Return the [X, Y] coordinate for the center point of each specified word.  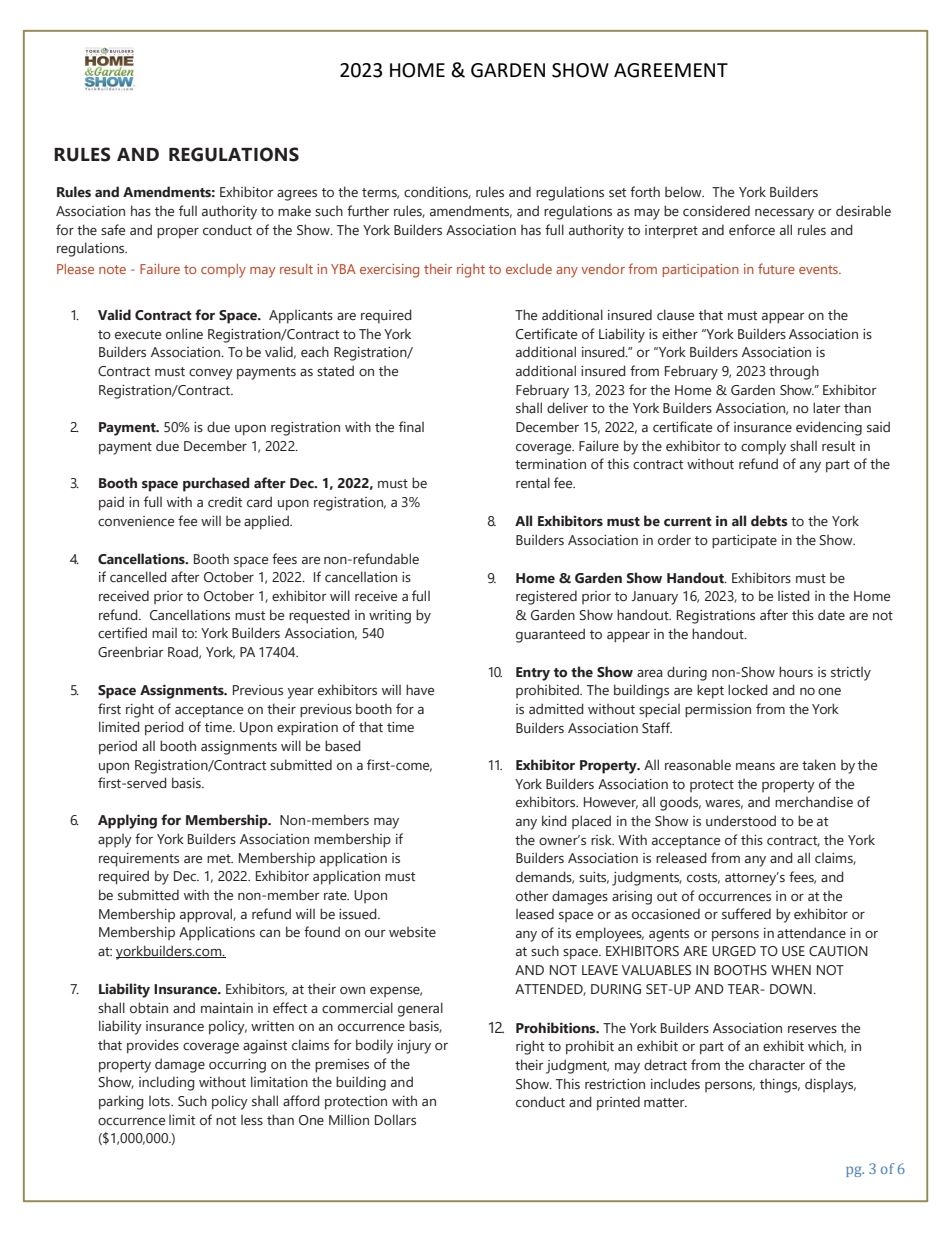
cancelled [138, 577]
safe [113, 229]
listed [794, 596]
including [167, 1083]
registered [546, 597]
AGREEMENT [671, 70]
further [368, 210]
